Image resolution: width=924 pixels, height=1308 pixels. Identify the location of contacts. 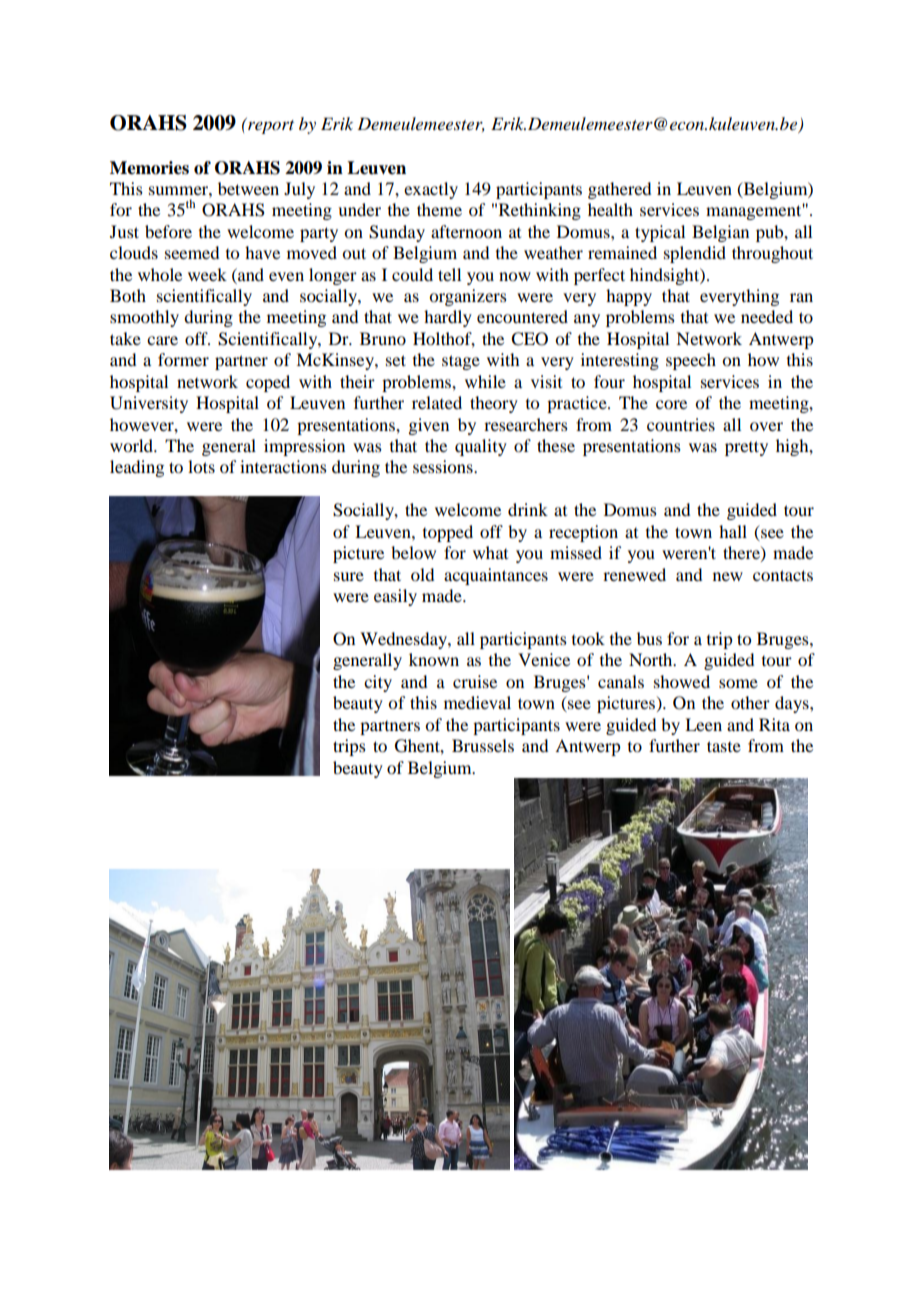
(783, 575).
